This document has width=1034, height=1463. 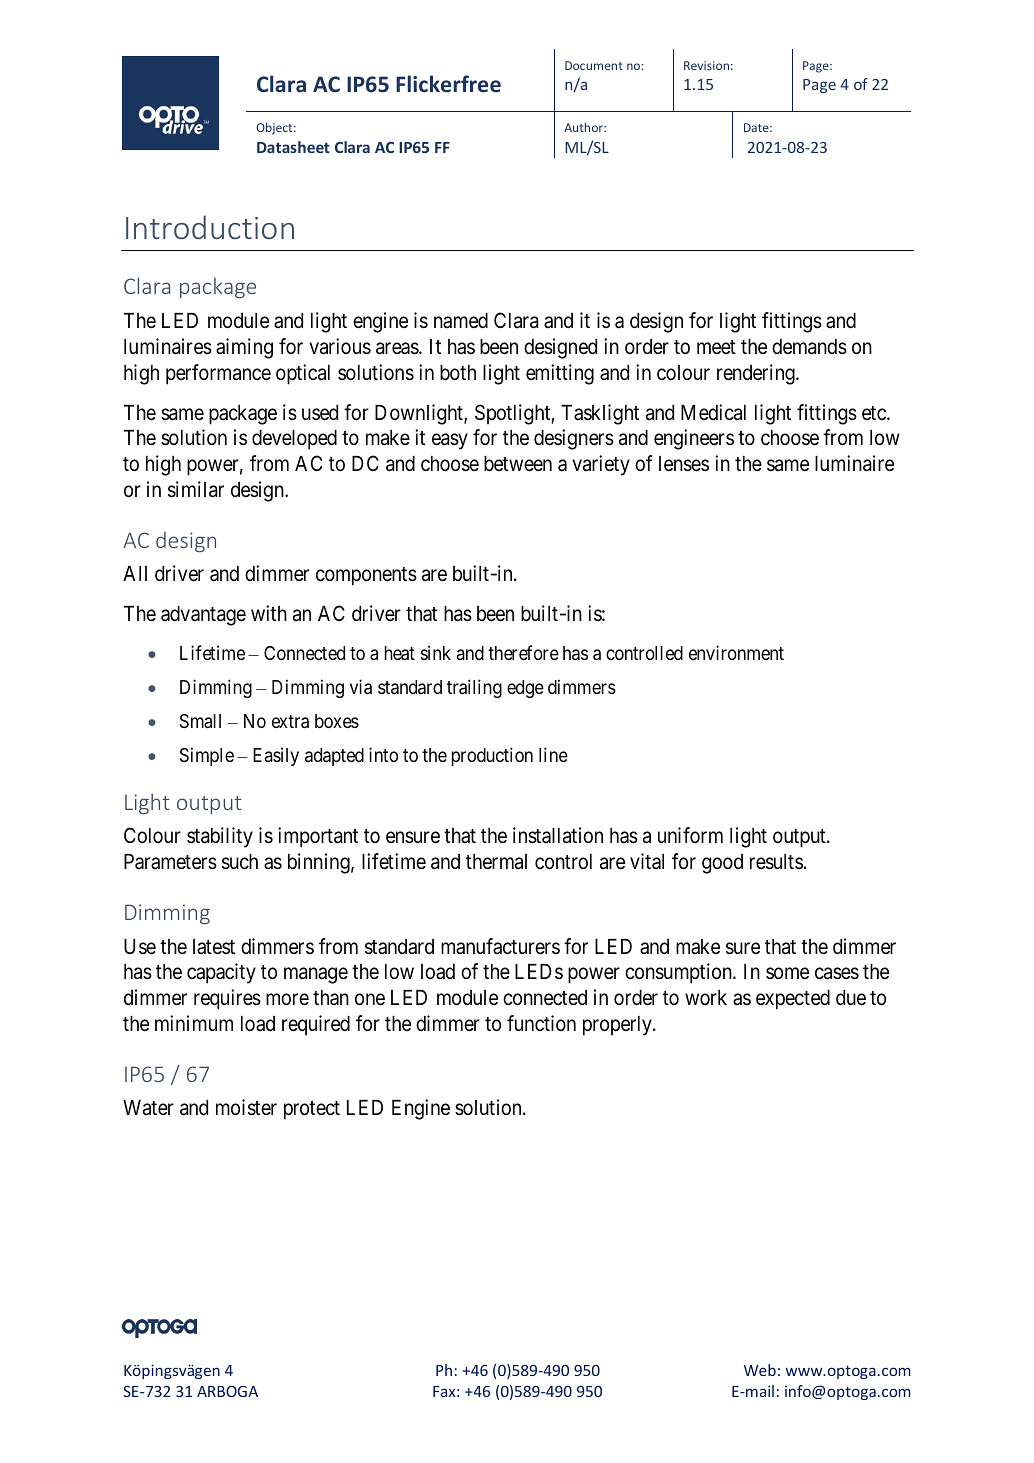 What do you see at coordinates (240, 862) in the document?
I see `such` at bounding box center [240, 862].
